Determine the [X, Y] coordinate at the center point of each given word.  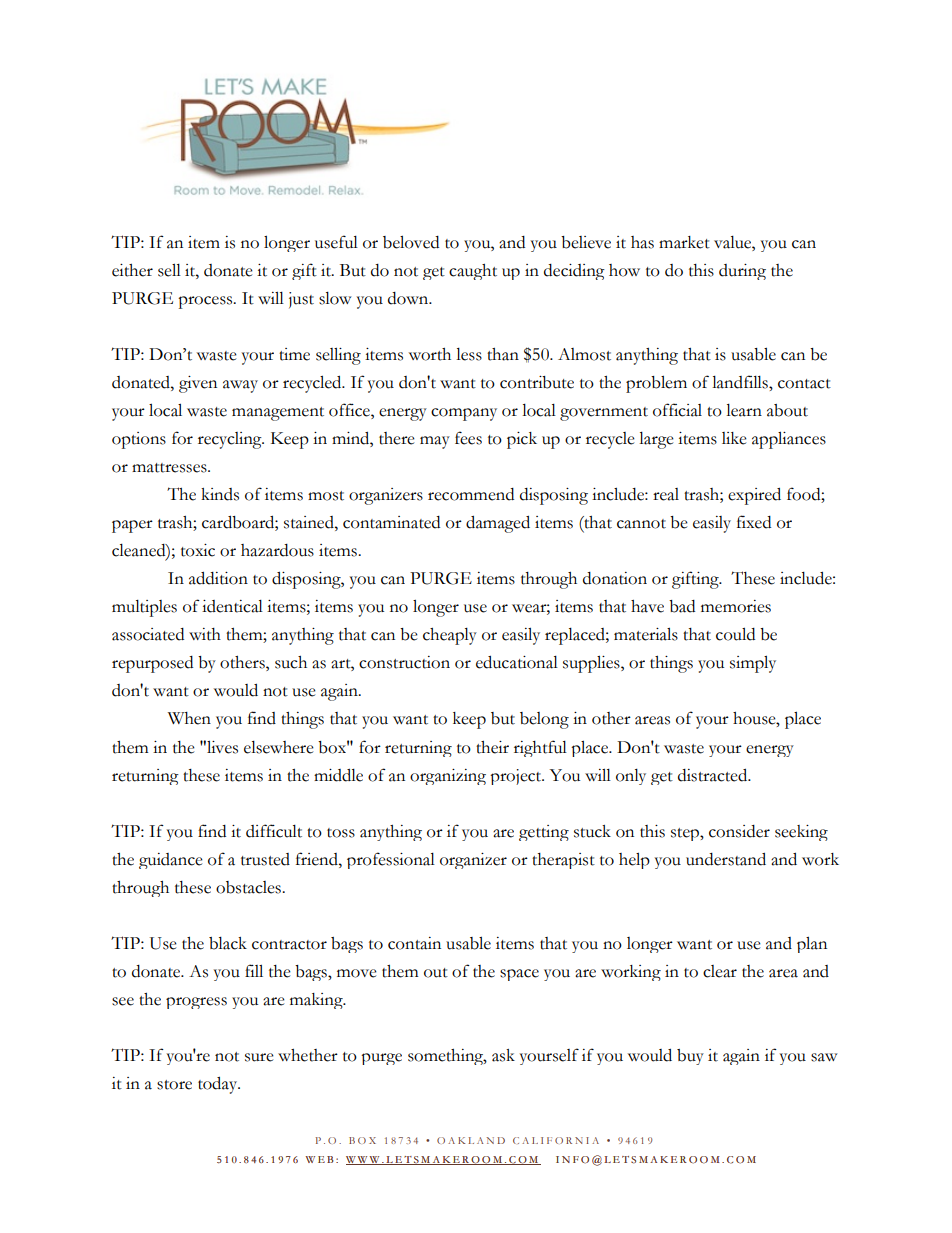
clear [720, 971]
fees [468, 438]
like [734, 438]
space [519, 975]
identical [232, 606]
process [206, 302]
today [219, 1085]
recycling [231, 440]
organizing [448, 777]
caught [473, 272]
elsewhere [279, 747]
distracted [714, 775]
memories [736, 606]
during [742, 272]
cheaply [450, 636]
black [228, 943]
